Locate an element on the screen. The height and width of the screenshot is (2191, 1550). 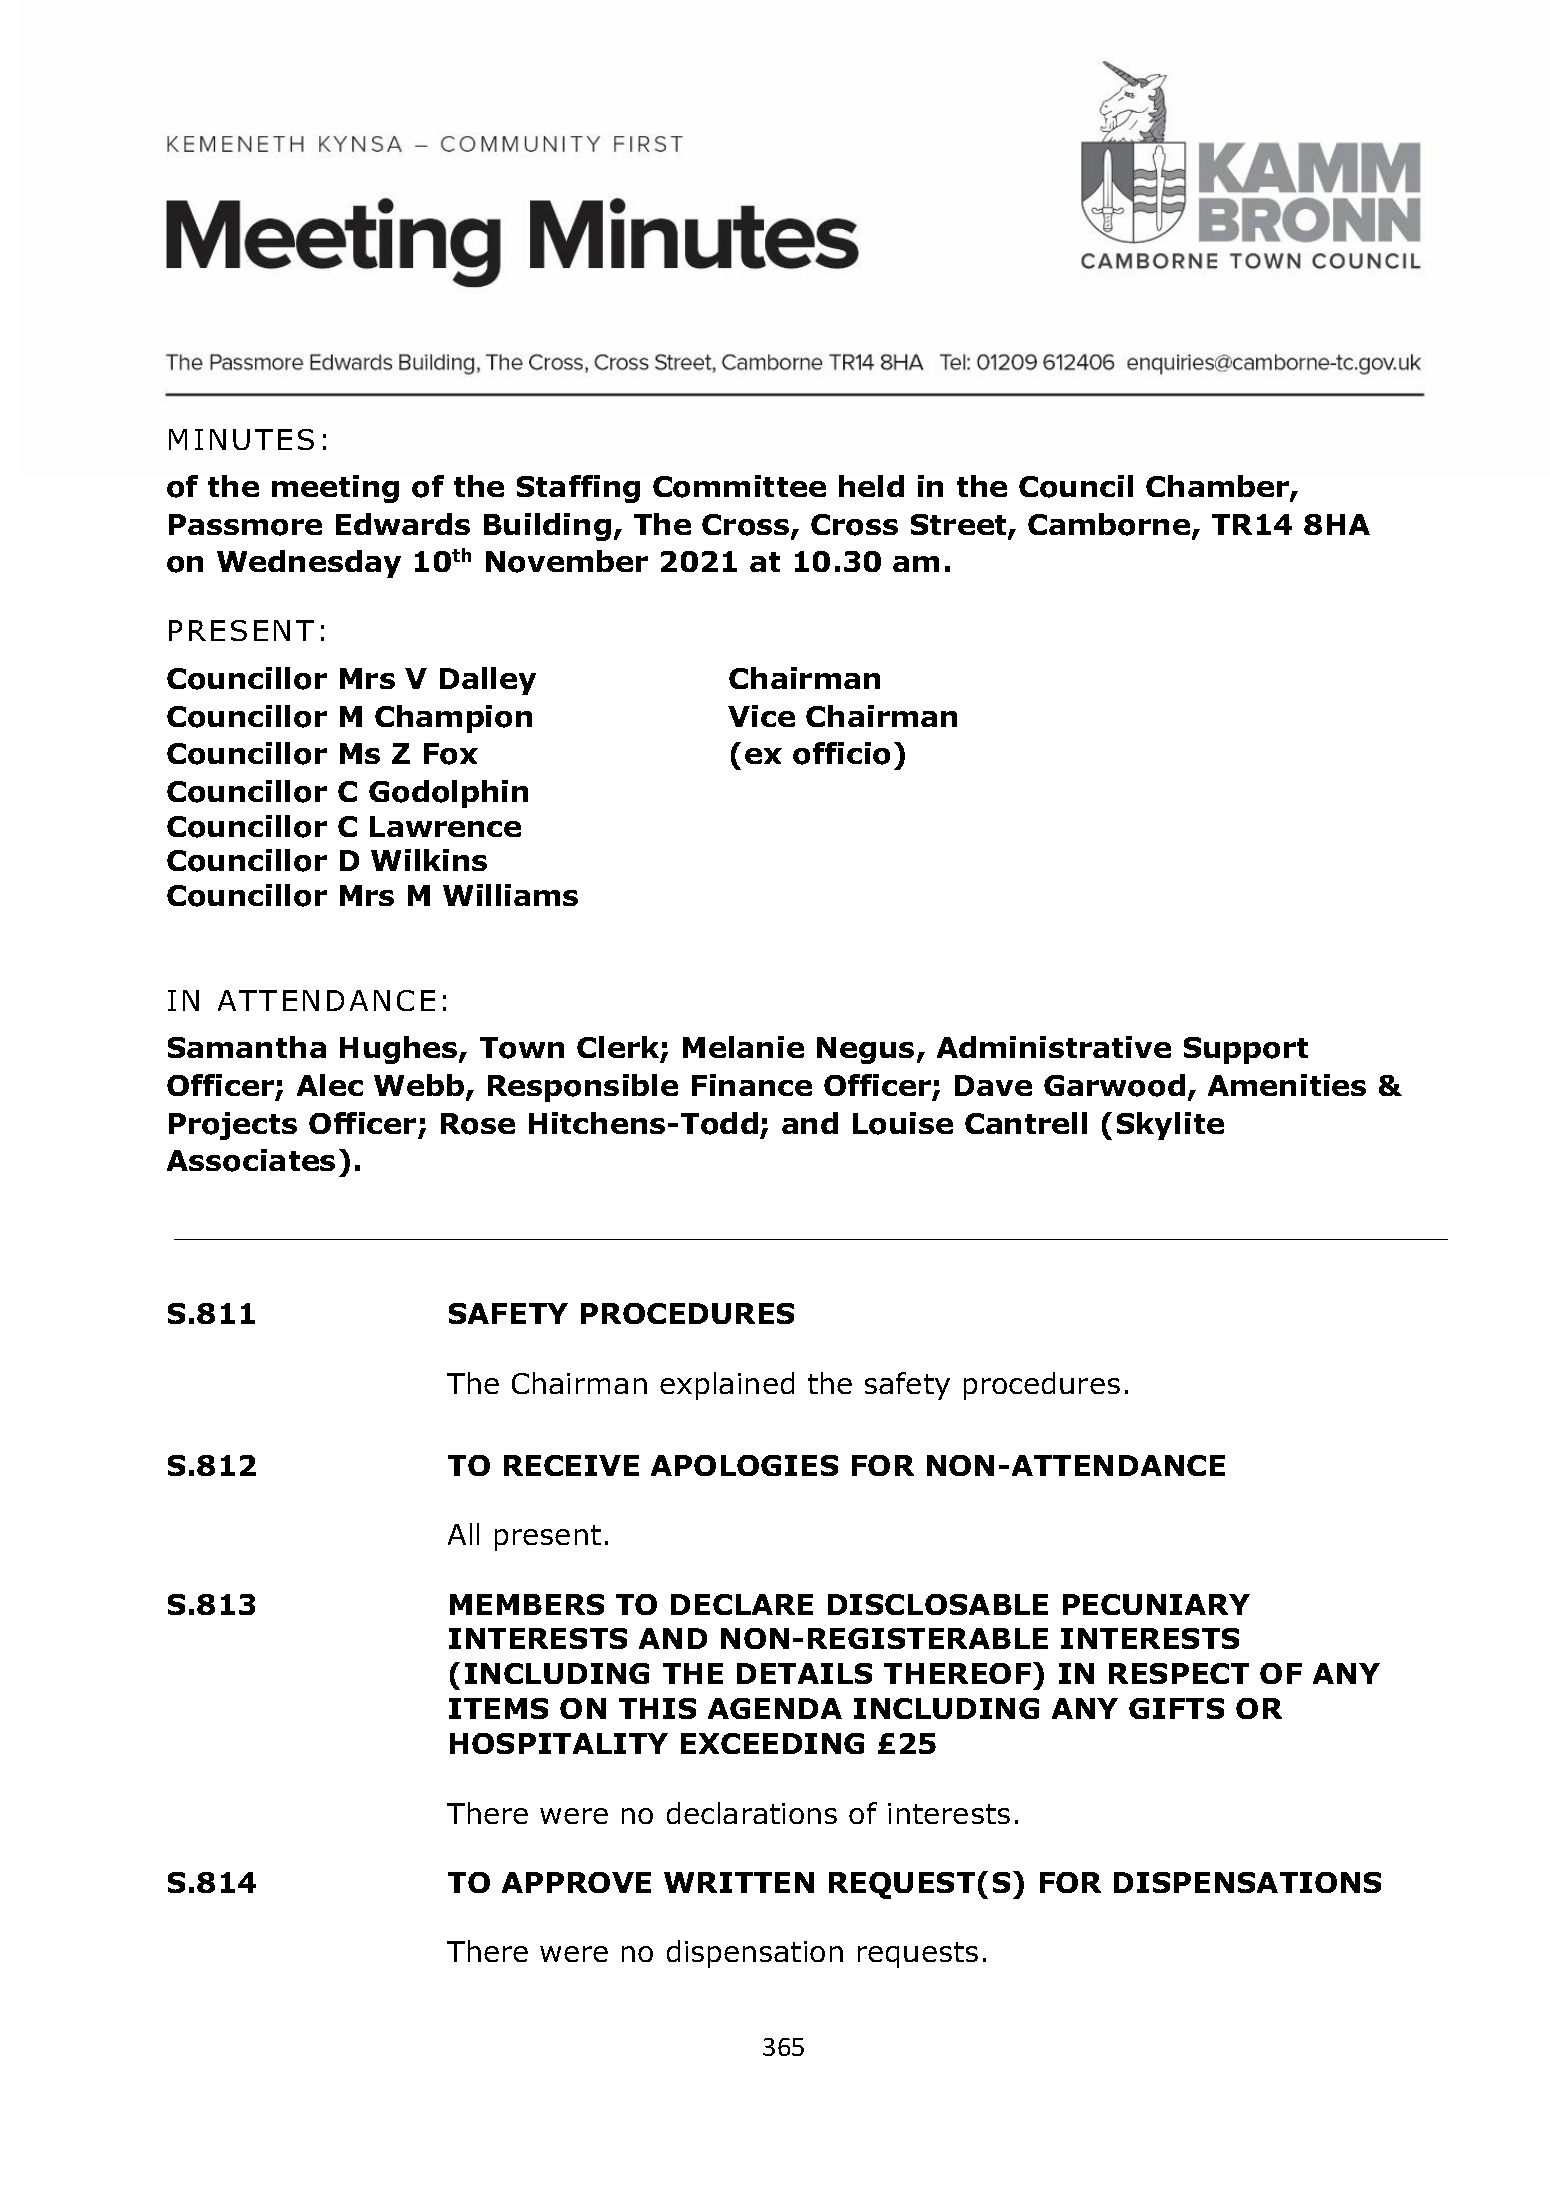
meeting is located at coordinates (335, 489).
